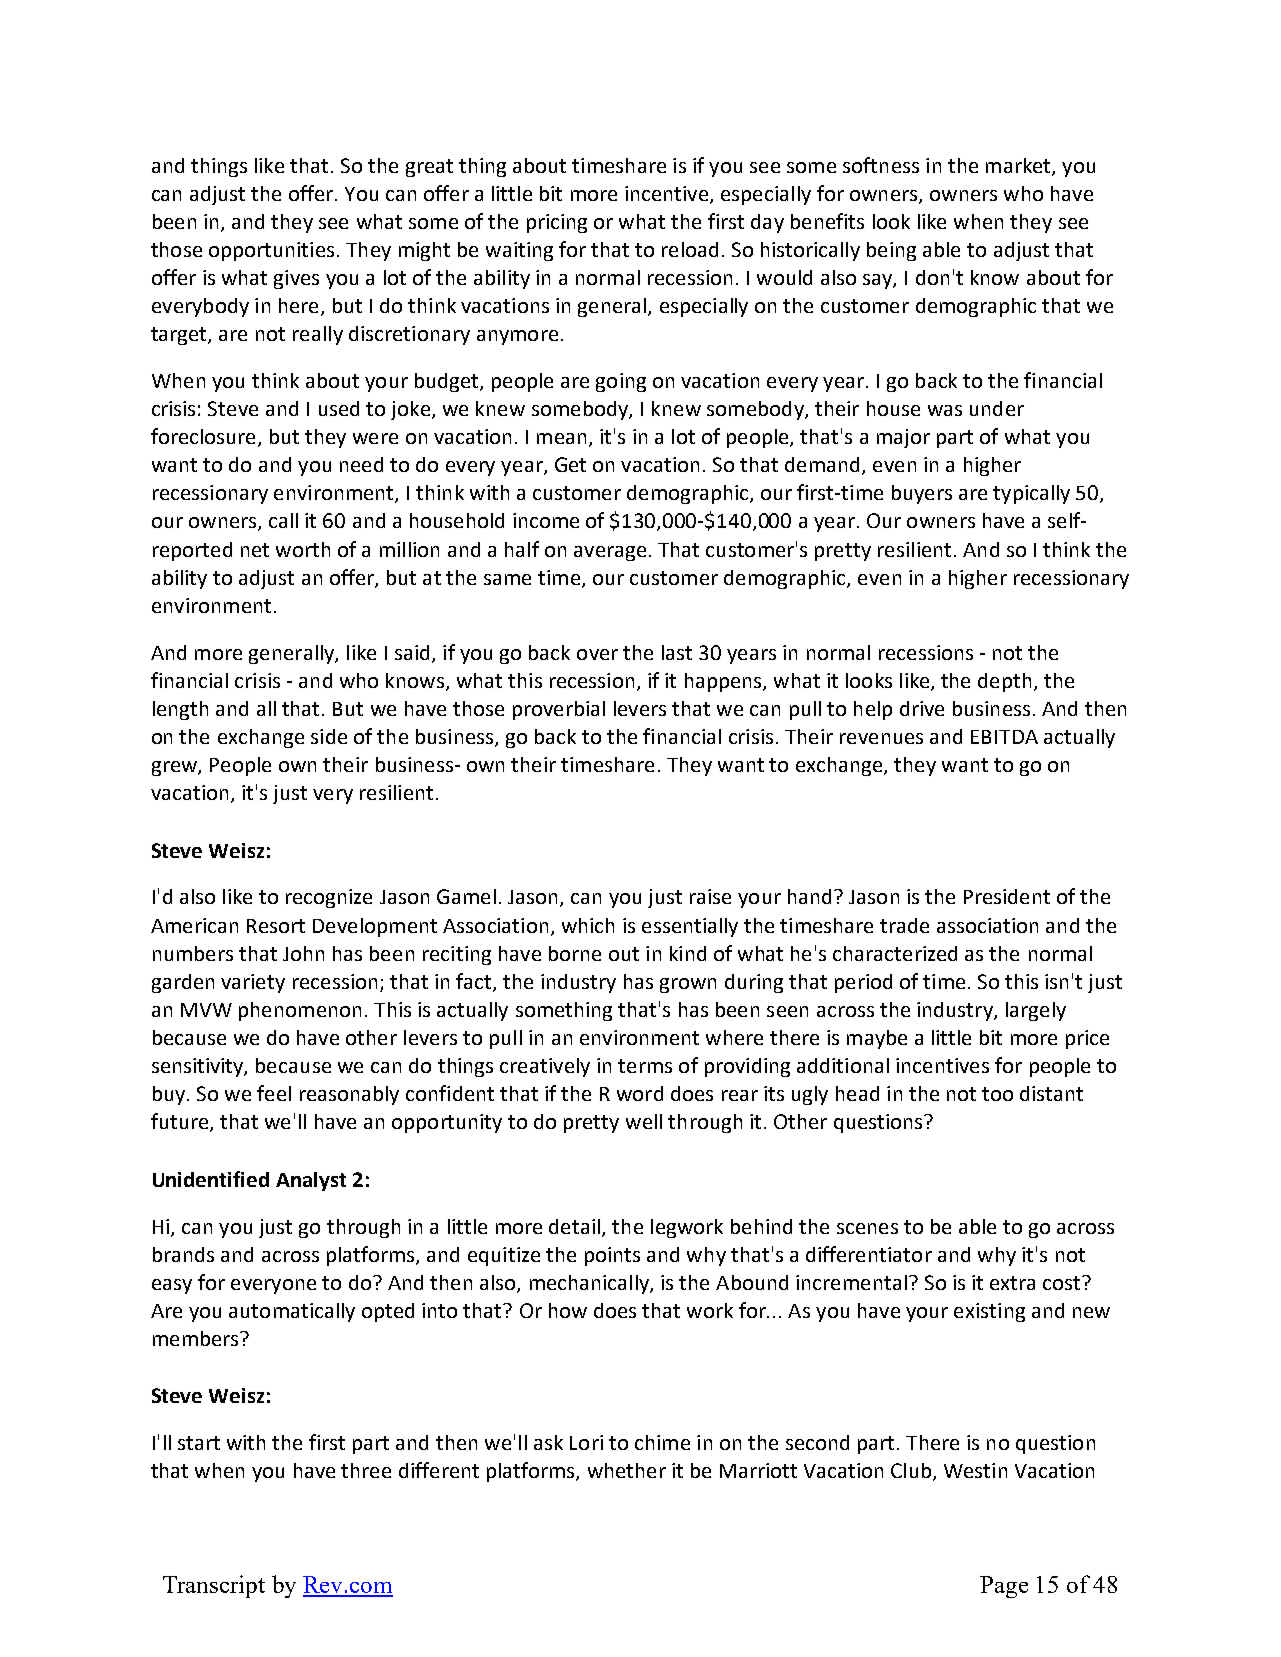 The image size is (1281, 1657). Describe the element at coordinates (214, 1586) in the screenshot. I see `Transcript` at that location.
